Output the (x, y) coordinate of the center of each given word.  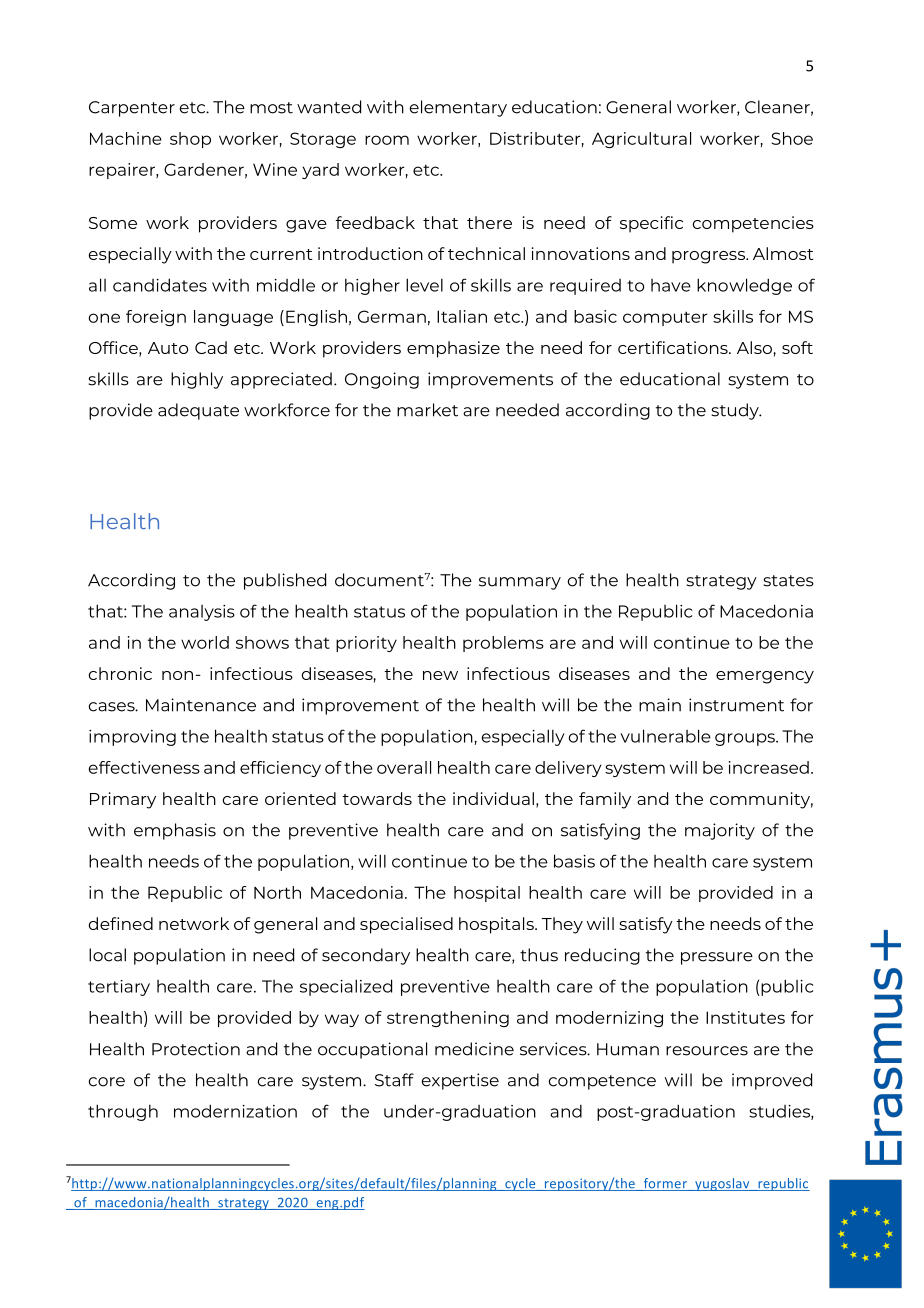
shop (190, 140)
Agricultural (641, 140)
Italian (462, 316)
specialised (406, 925)
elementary (458, 108)
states (788, 581)
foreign (156, 318)
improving (132, 738)
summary (520, 583)
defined (121, 923)
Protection (196, 1049)
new (440, 675)
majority (720, 831)
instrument (736, 705)
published (285, 581)
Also (754, 347)
